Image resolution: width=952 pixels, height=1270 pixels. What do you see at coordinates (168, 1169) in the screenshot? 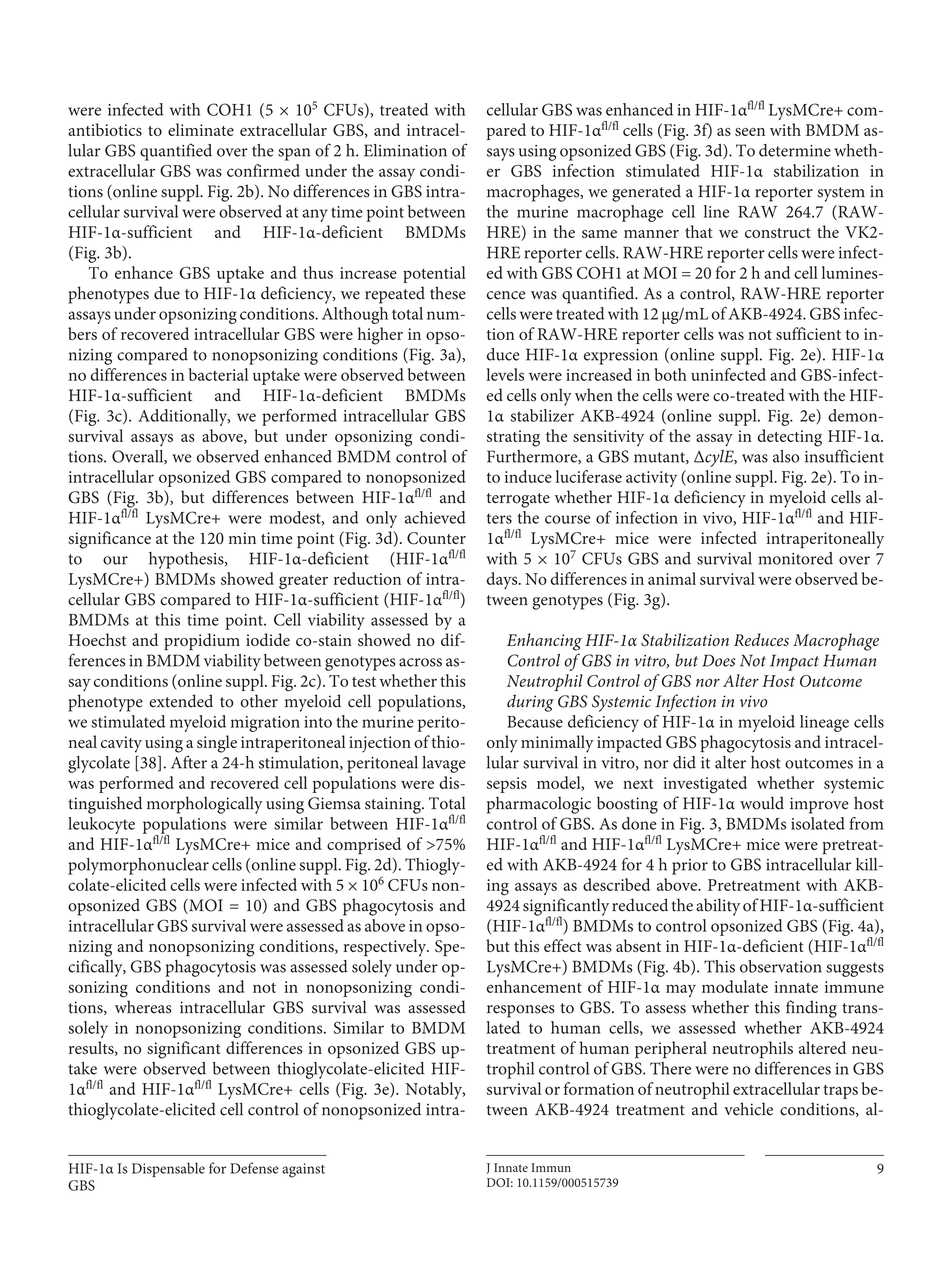
I see `Dispensable` at bounding box center [168, 1169].
